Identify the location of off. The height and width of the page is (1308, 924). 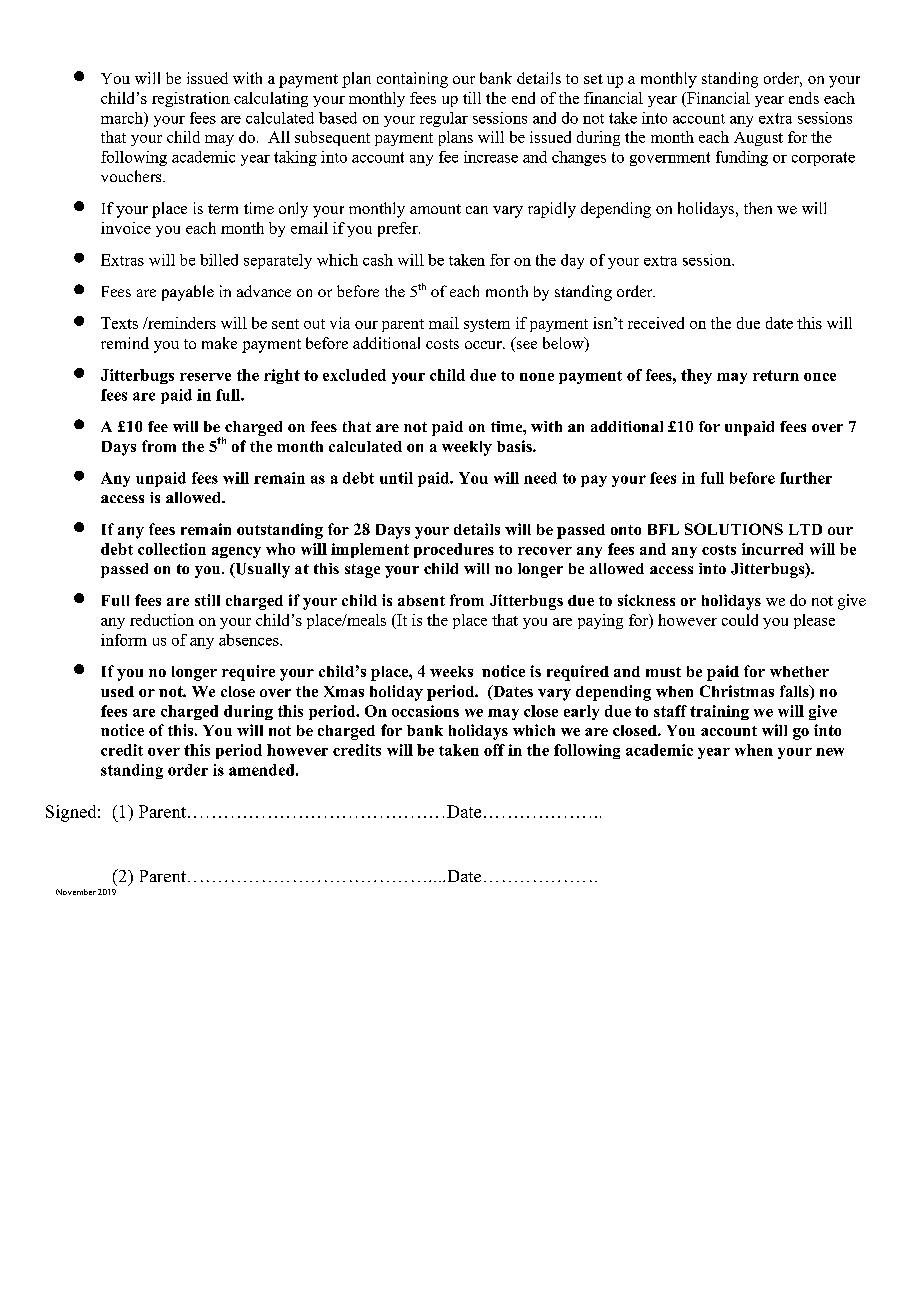
(494, 750).
